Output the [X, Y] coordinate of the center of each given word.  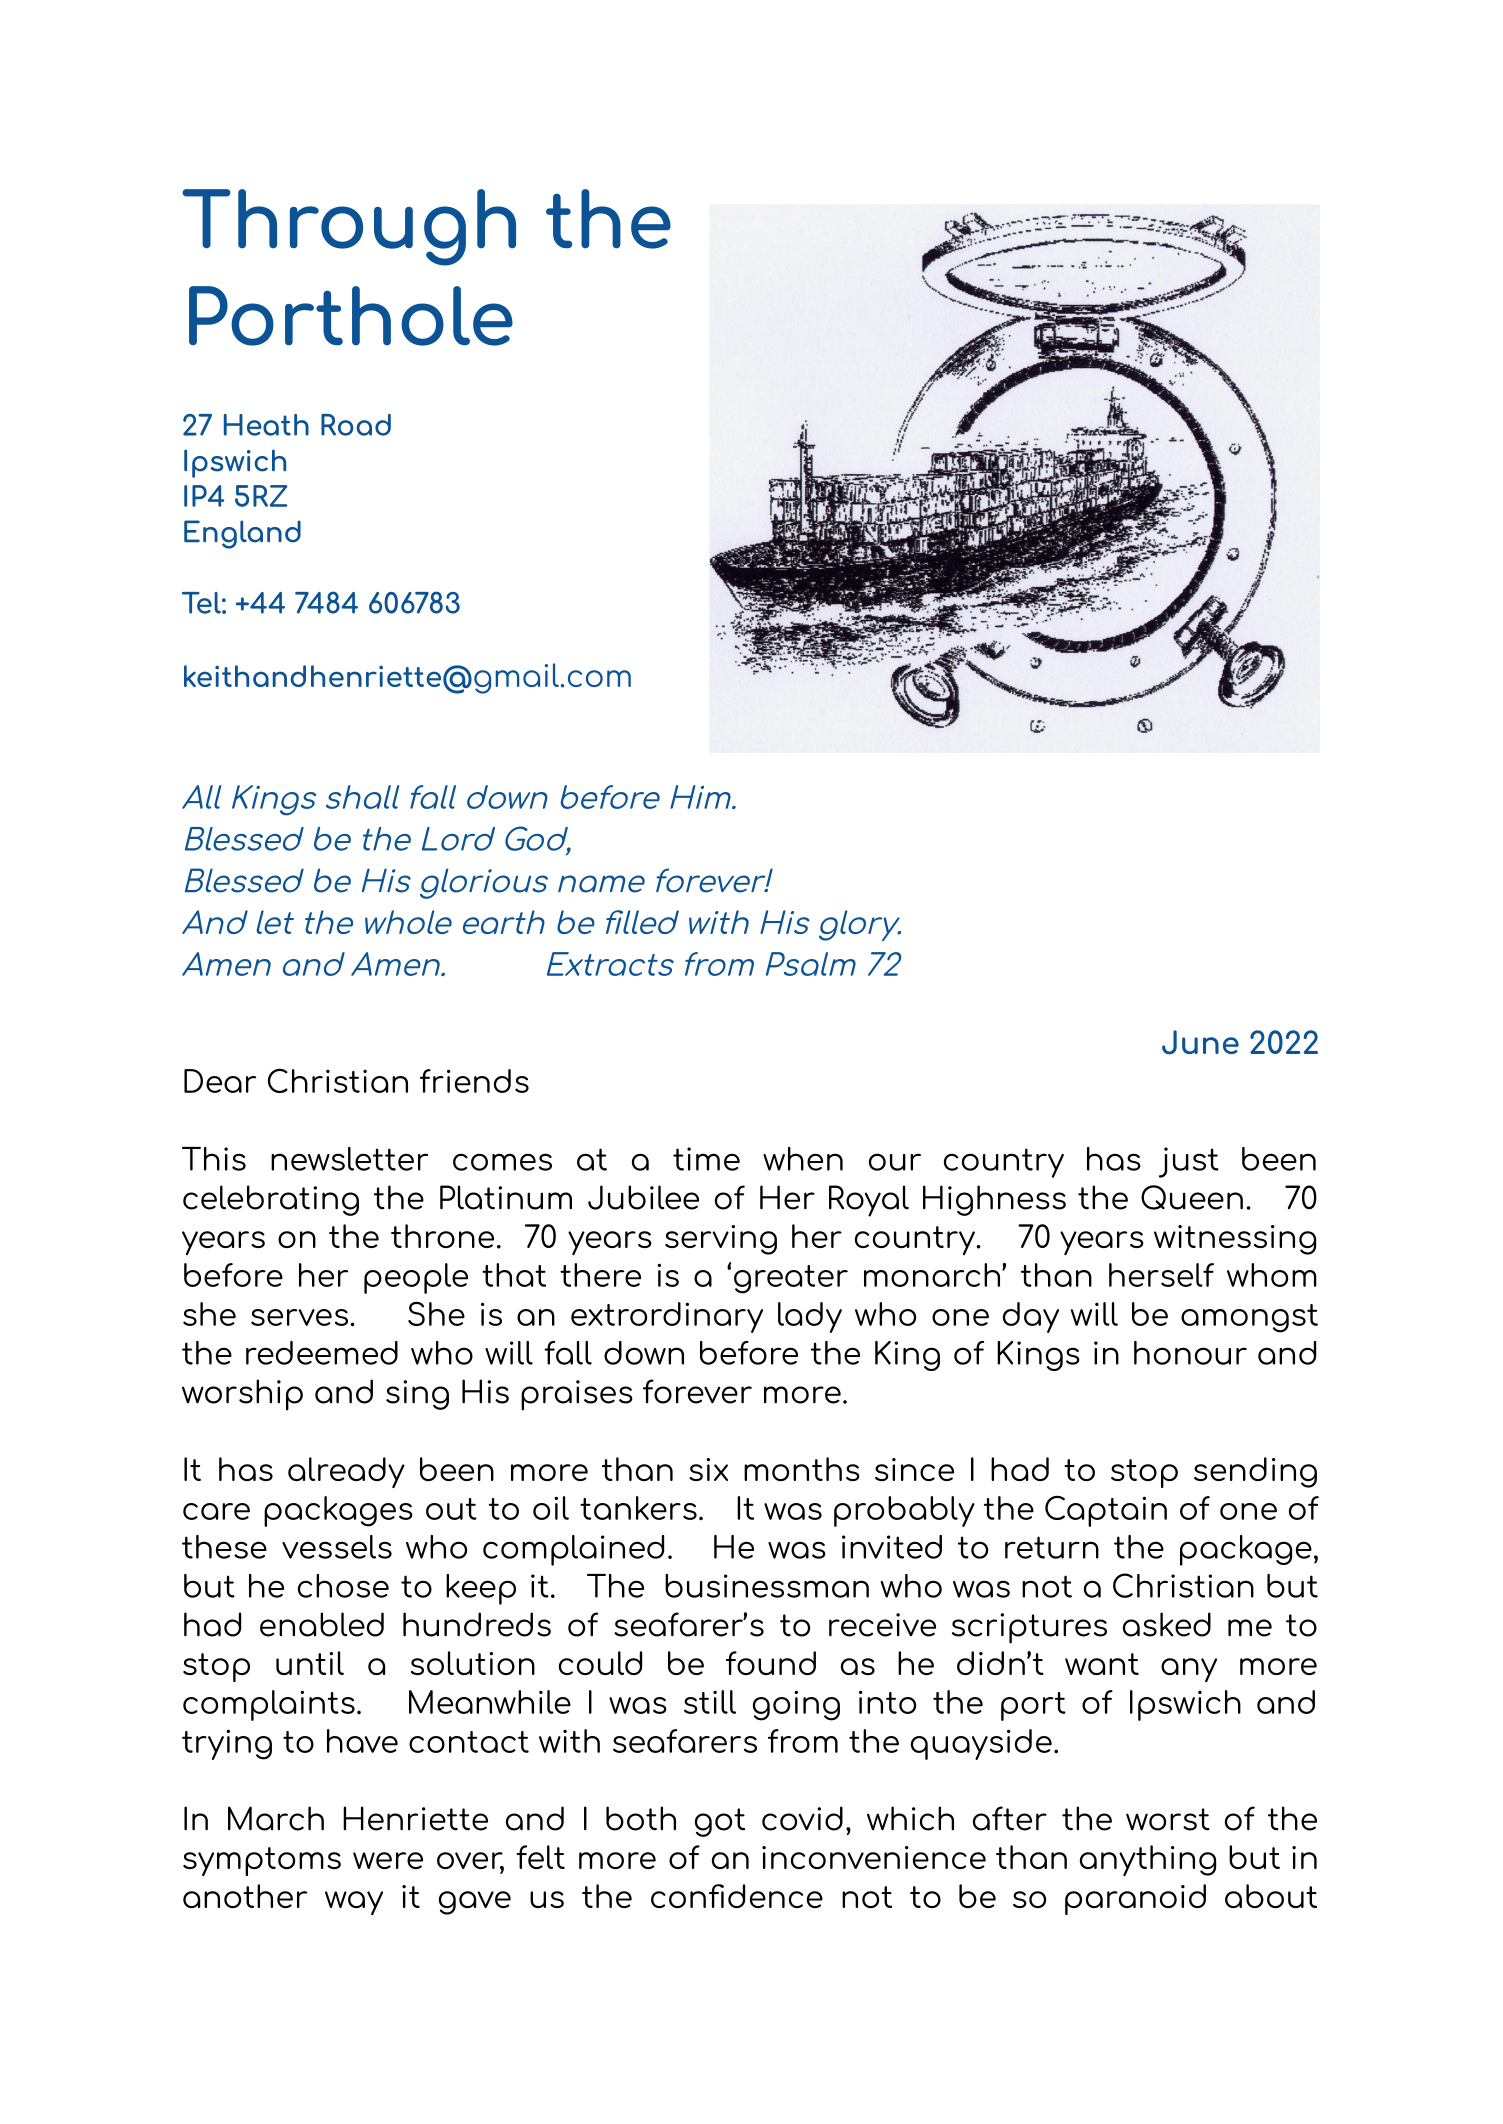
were [388, 1860]
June [1200, 1042]
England [242, 534]
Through [349, 227]
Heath [266, 425]
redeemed [322, 1353]
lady [810, 1317]
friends [474, 1081]
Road [356, 425]
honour [1190, 1353]
